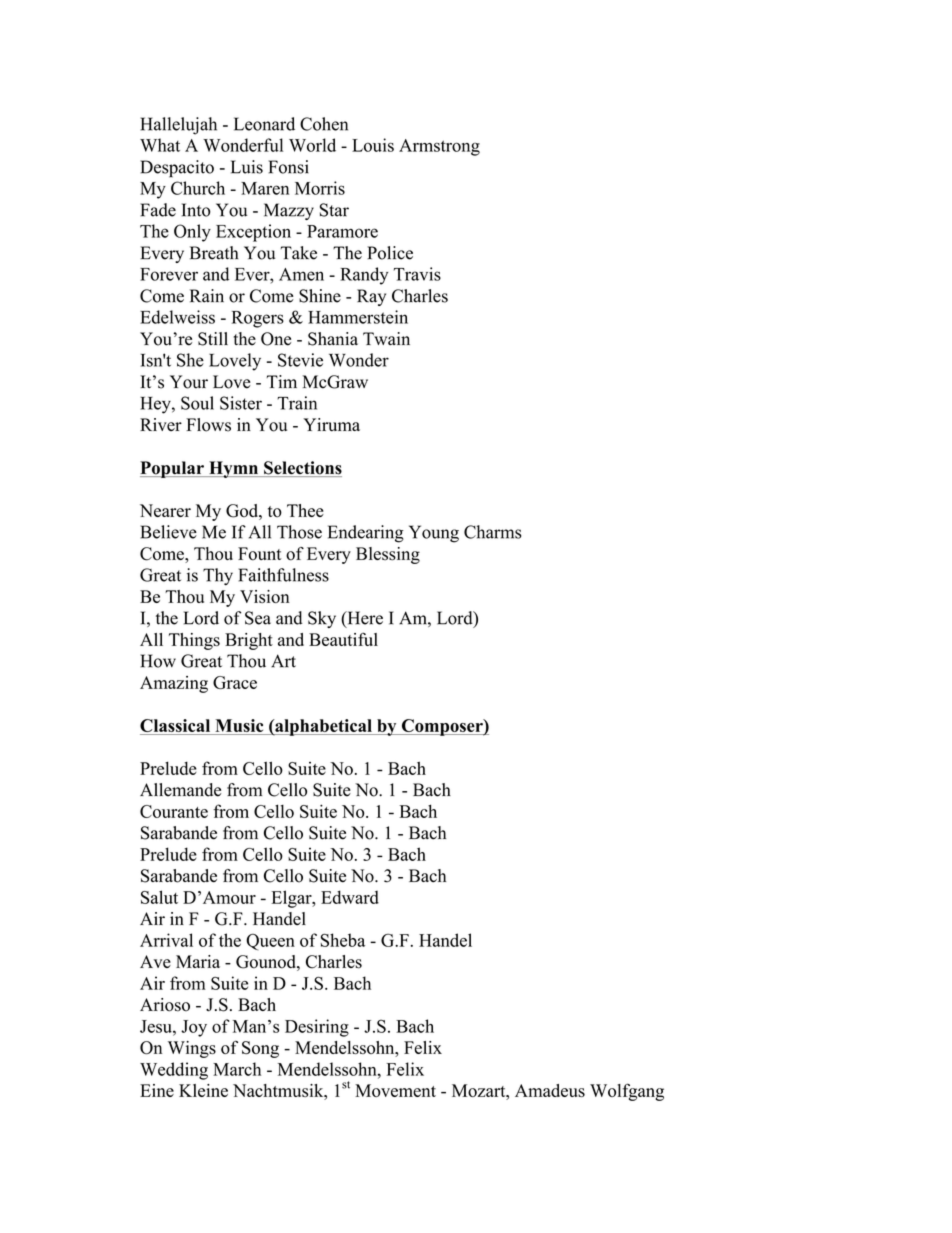  What do you see at coordinates (395, 1090) in the document?
I see `Movement` at bounding box center [395, 1090].
